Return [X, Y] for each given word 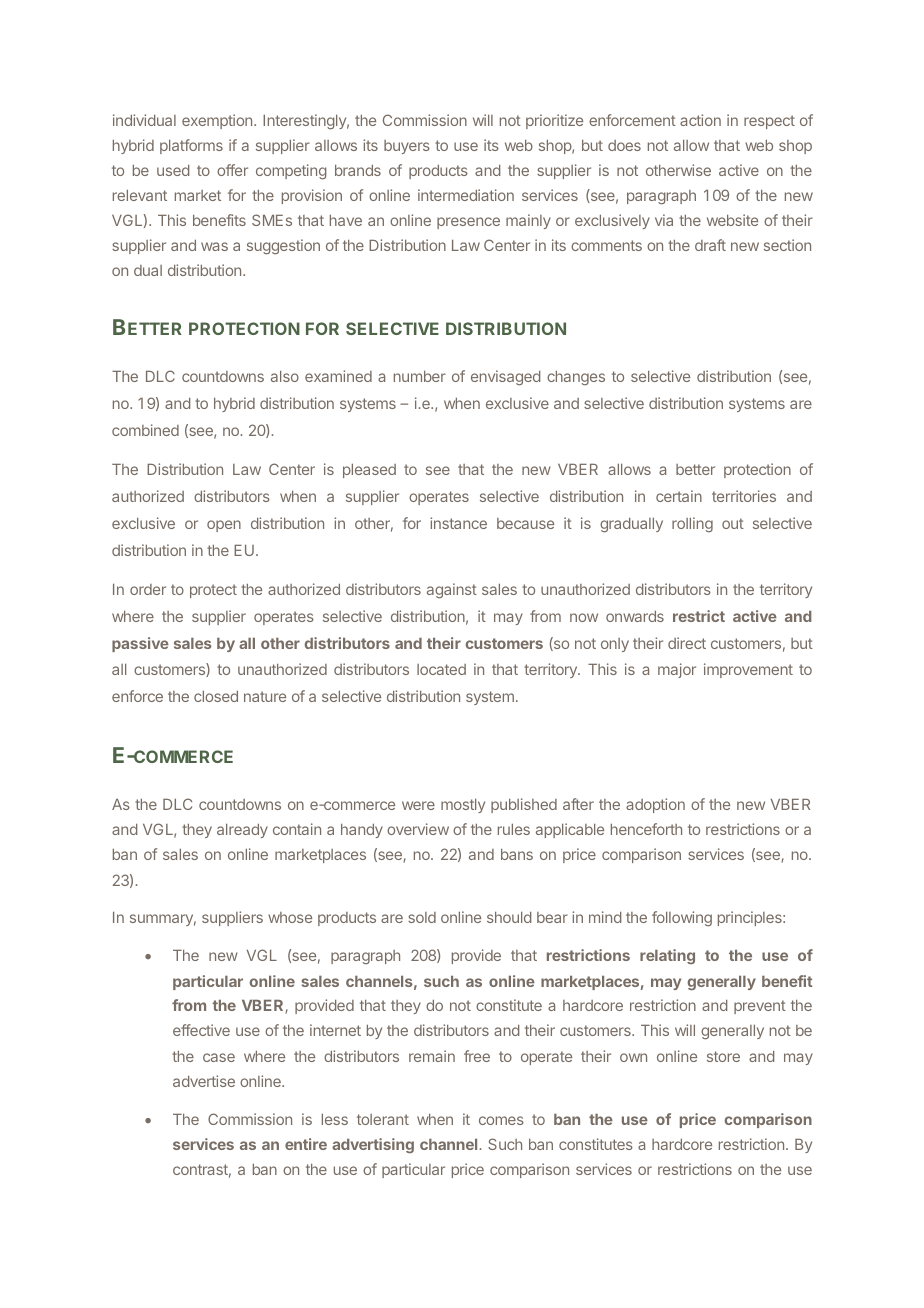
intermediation [466, 195]
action [700, 120]
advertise [204, 1081]
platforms [191, 146]
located [441, 669]
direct [687, 643]
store [723, 1056]
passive [140, 644]
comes [501, 1120]
